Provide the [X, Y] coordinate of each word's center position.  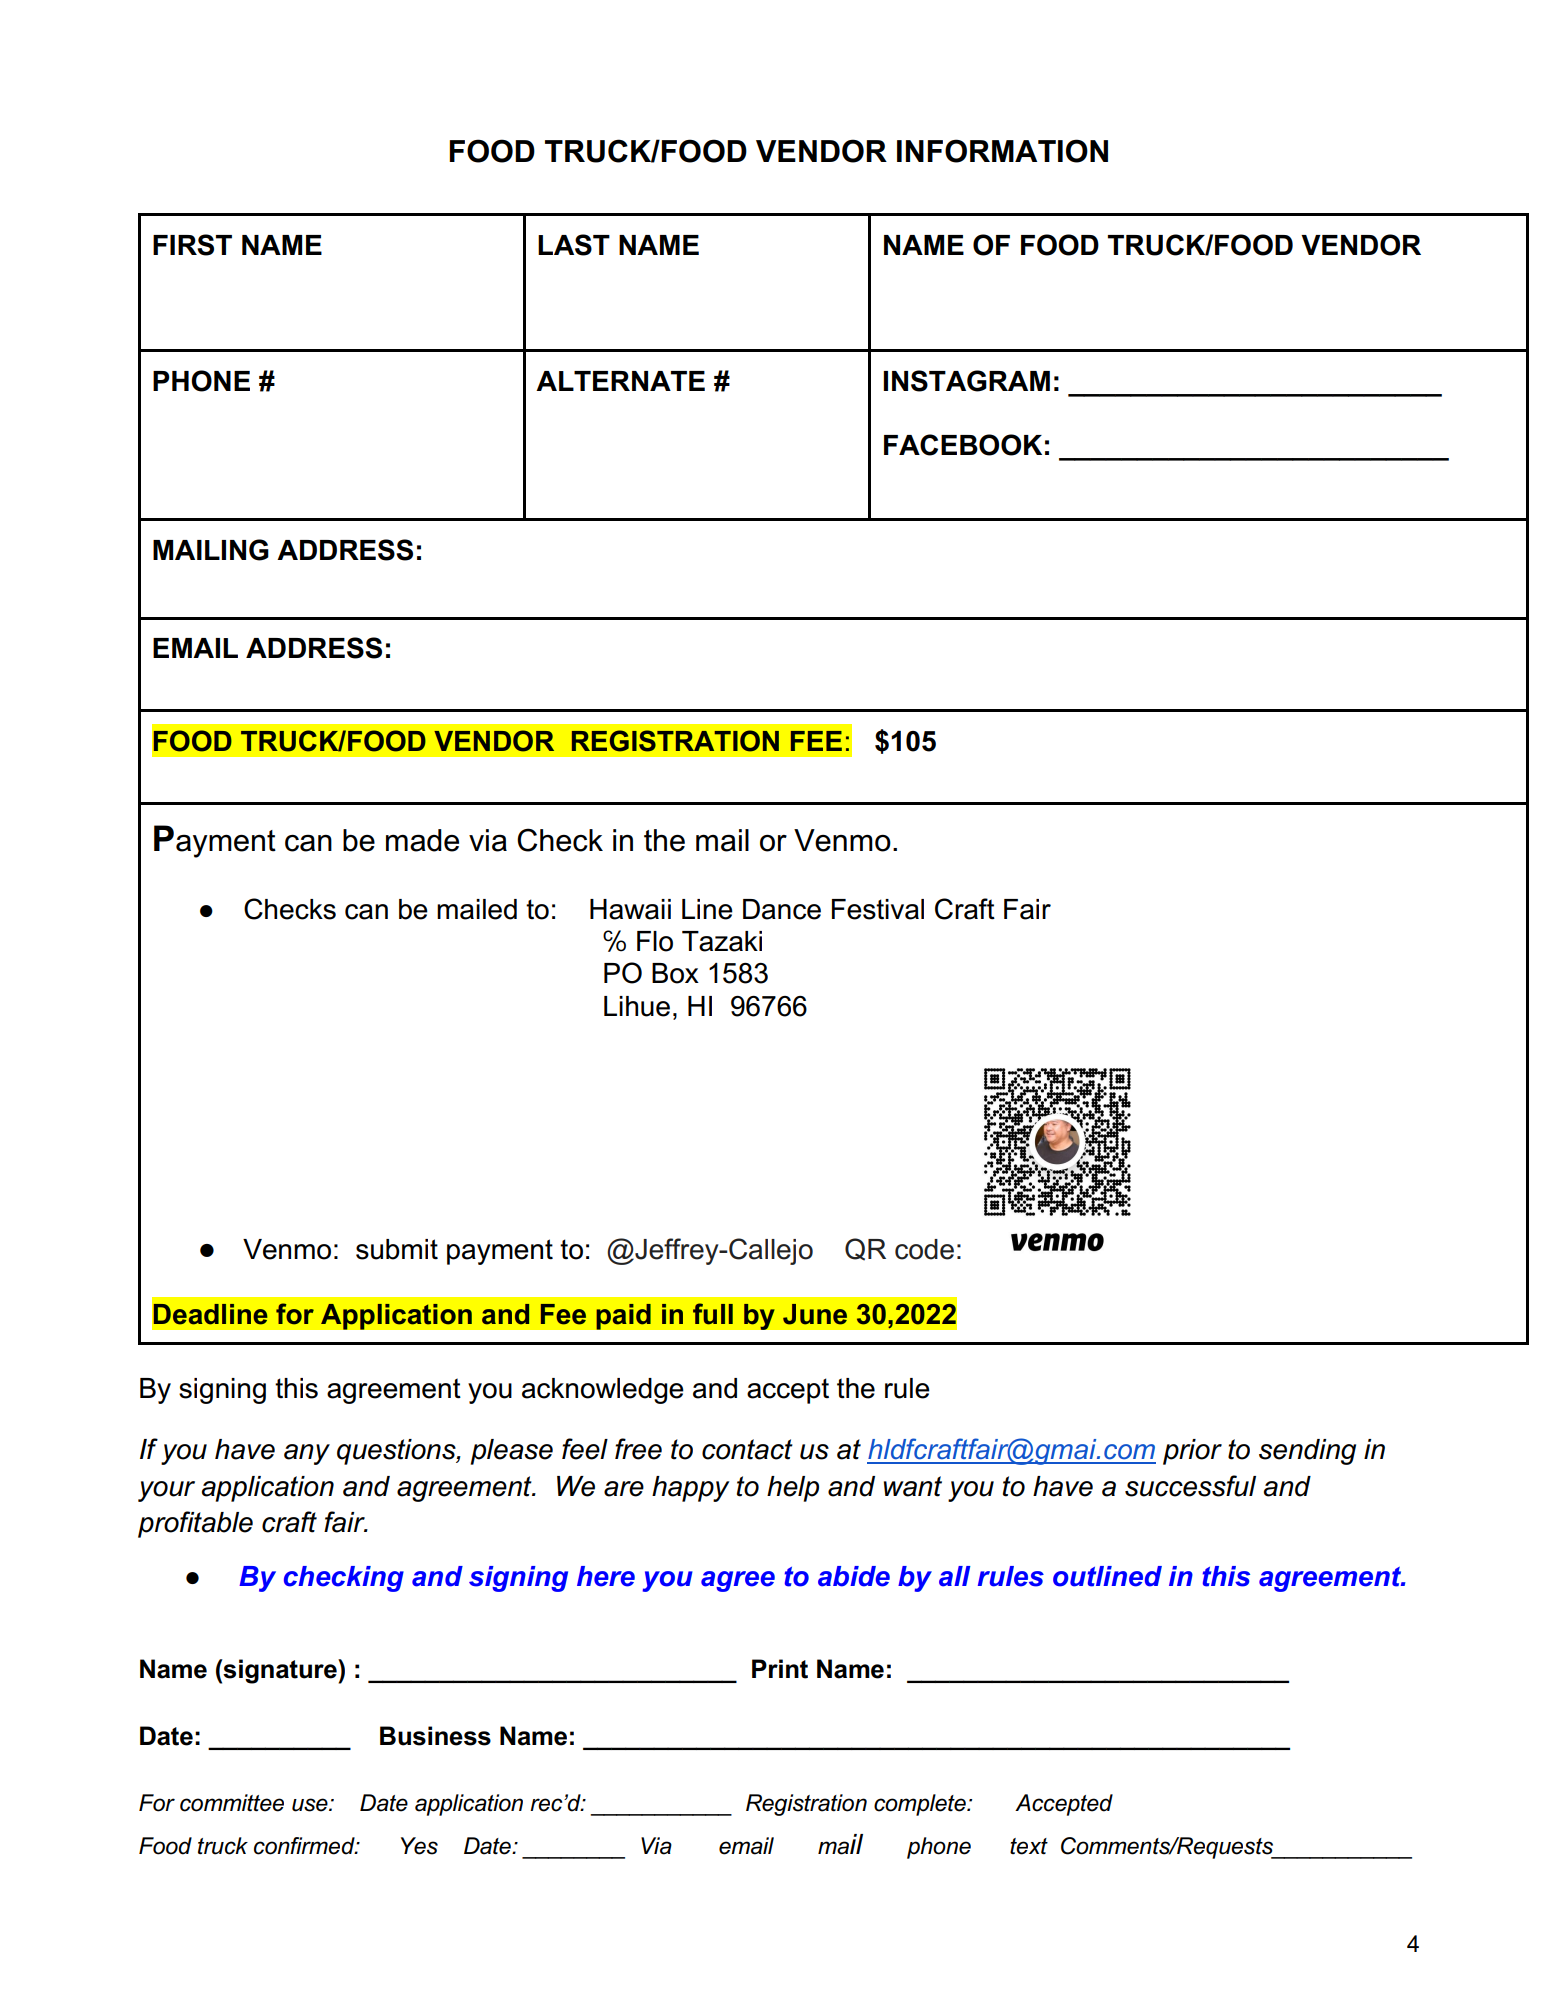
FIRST [192, 245]
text [1029, 1846]
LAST [574, 245]
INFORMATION [1002, 151]
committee [232, 1803]
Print [780, 1669]
